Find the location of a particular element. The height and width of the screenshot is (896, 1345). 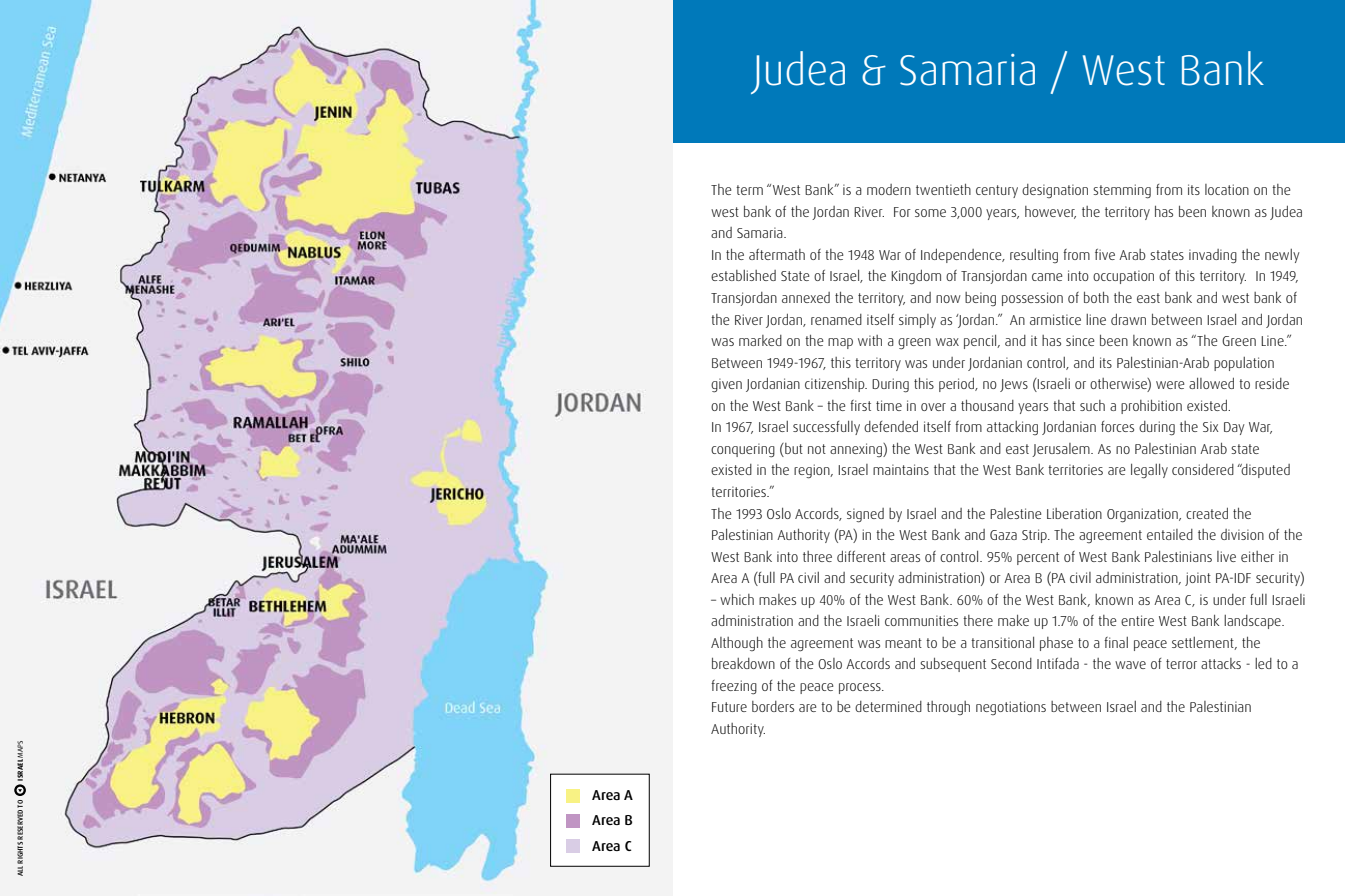

negotiations is located at coordinates (1011, 708).
